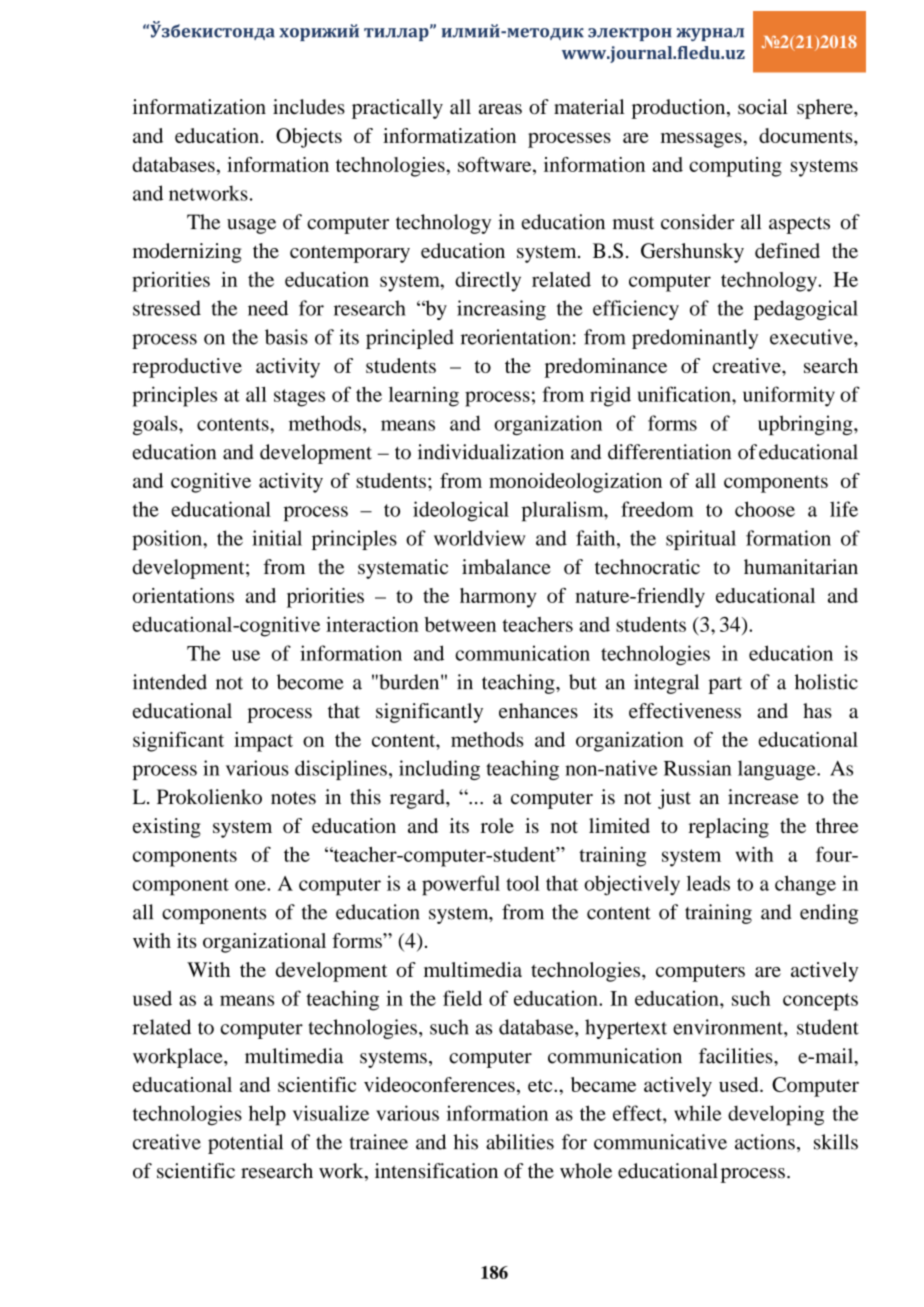  I want to click on software, so click(496, 164).
